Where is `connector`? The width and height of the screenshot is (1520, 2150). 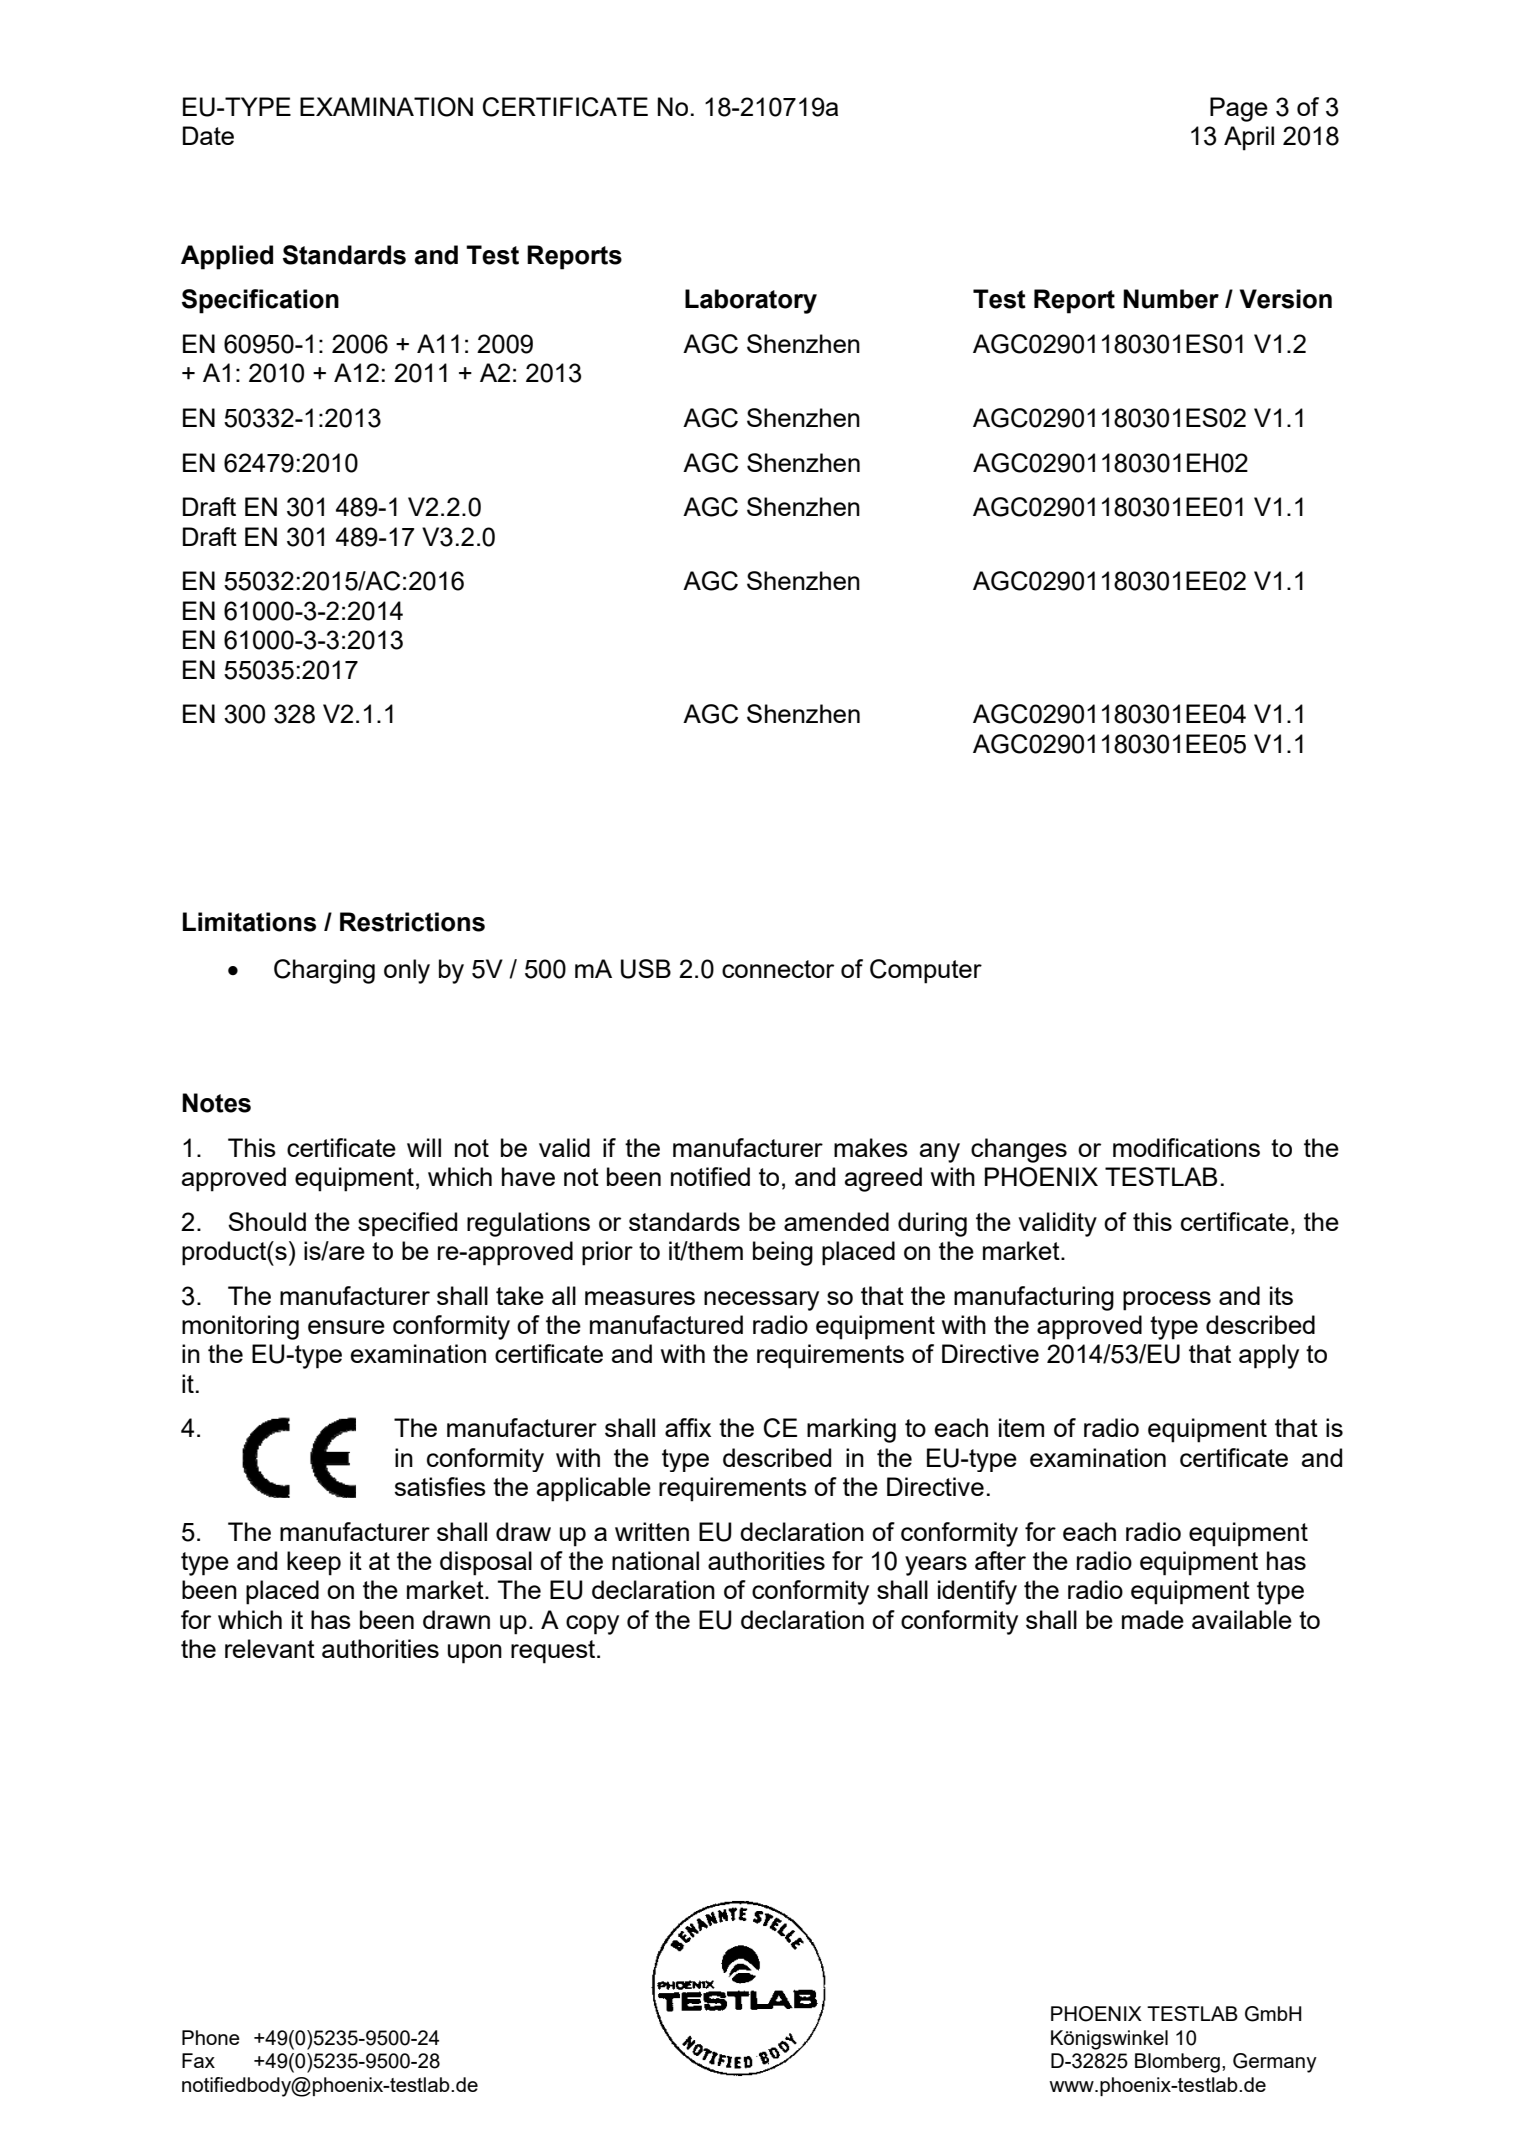 connector is located at coordinates (778, 969).
